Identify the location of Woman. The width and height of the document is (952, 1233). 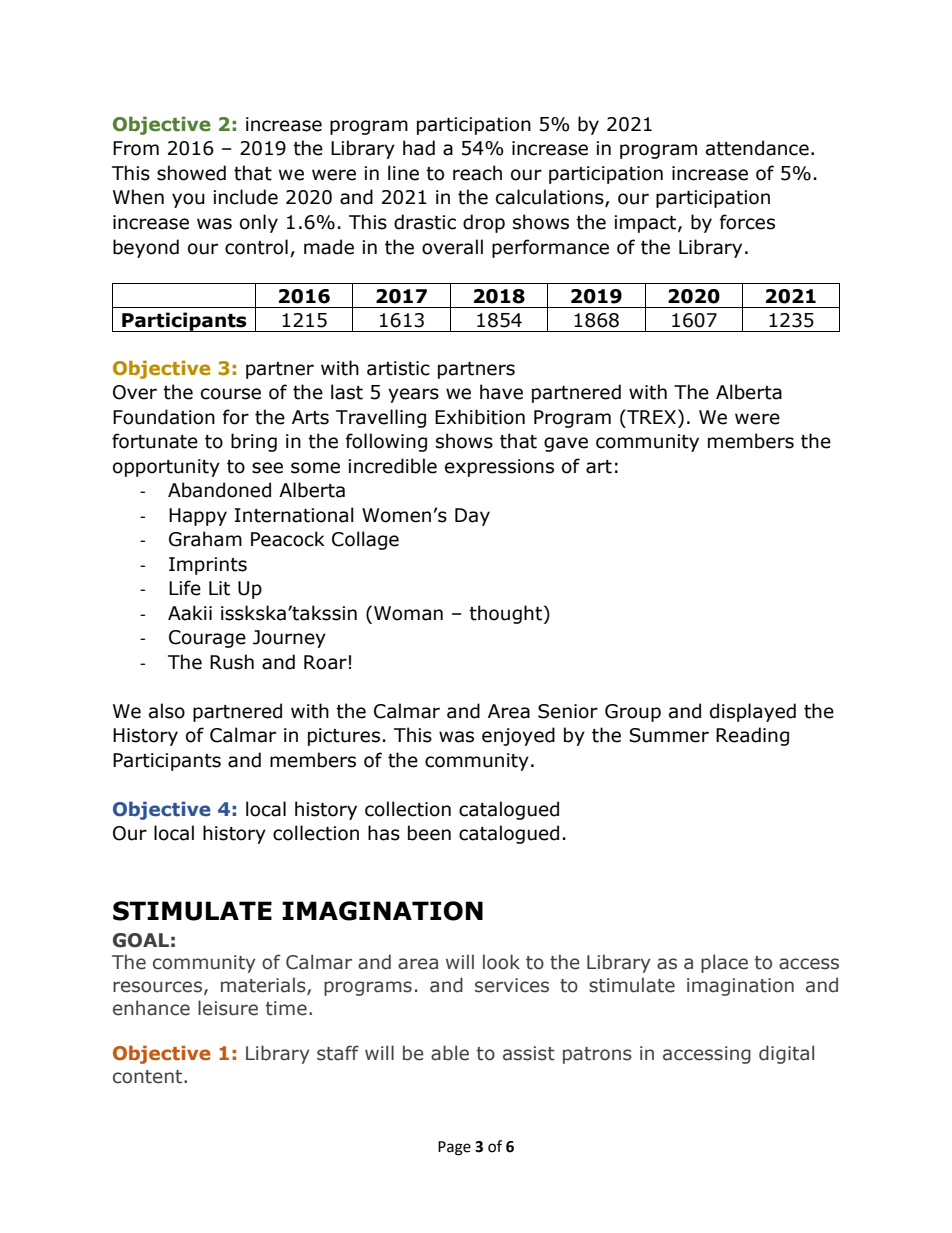
(408, 613).
